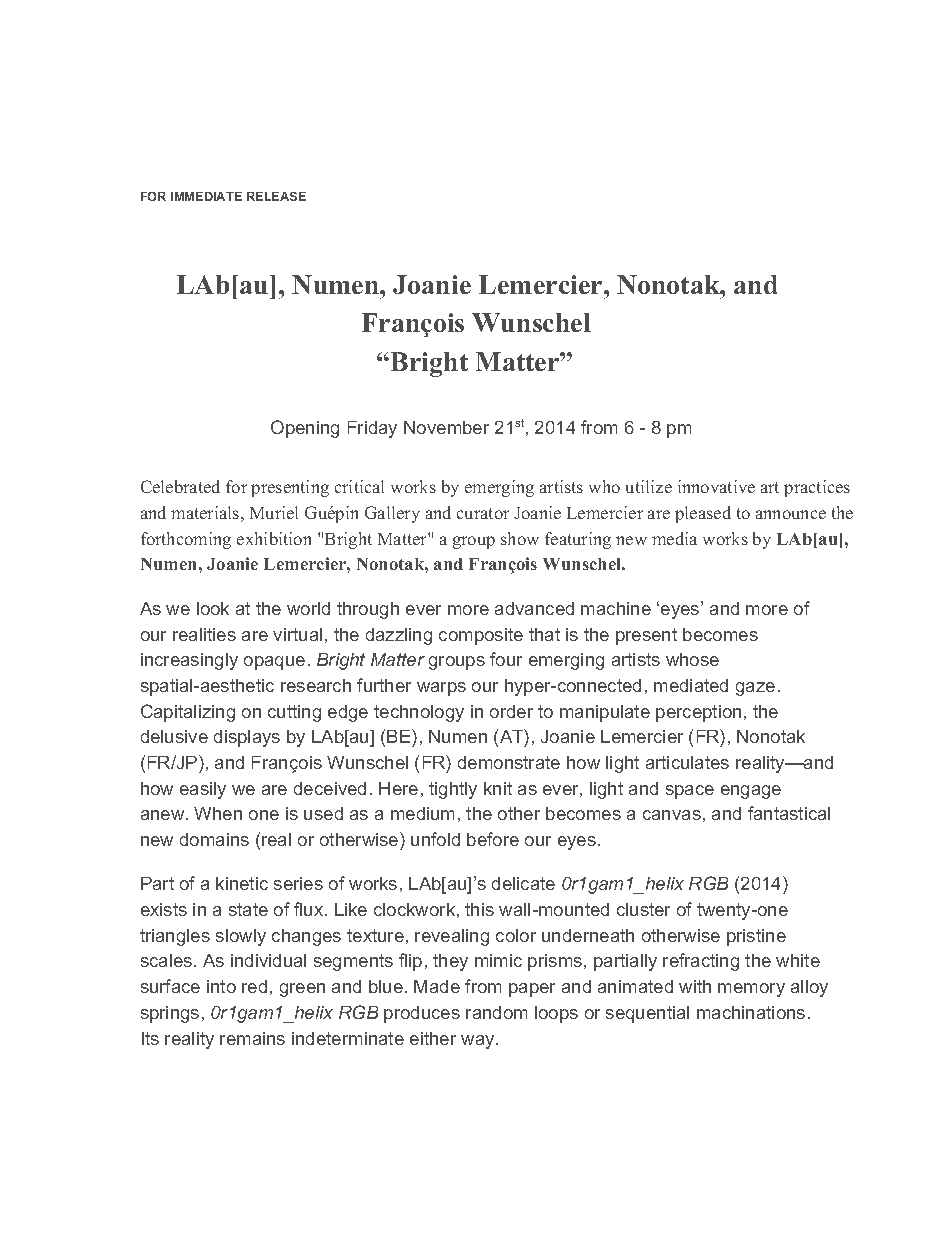 Image resolution: width=952 pixels, height=1233 pixels. I want to click on articulates, so click(687, 762).
